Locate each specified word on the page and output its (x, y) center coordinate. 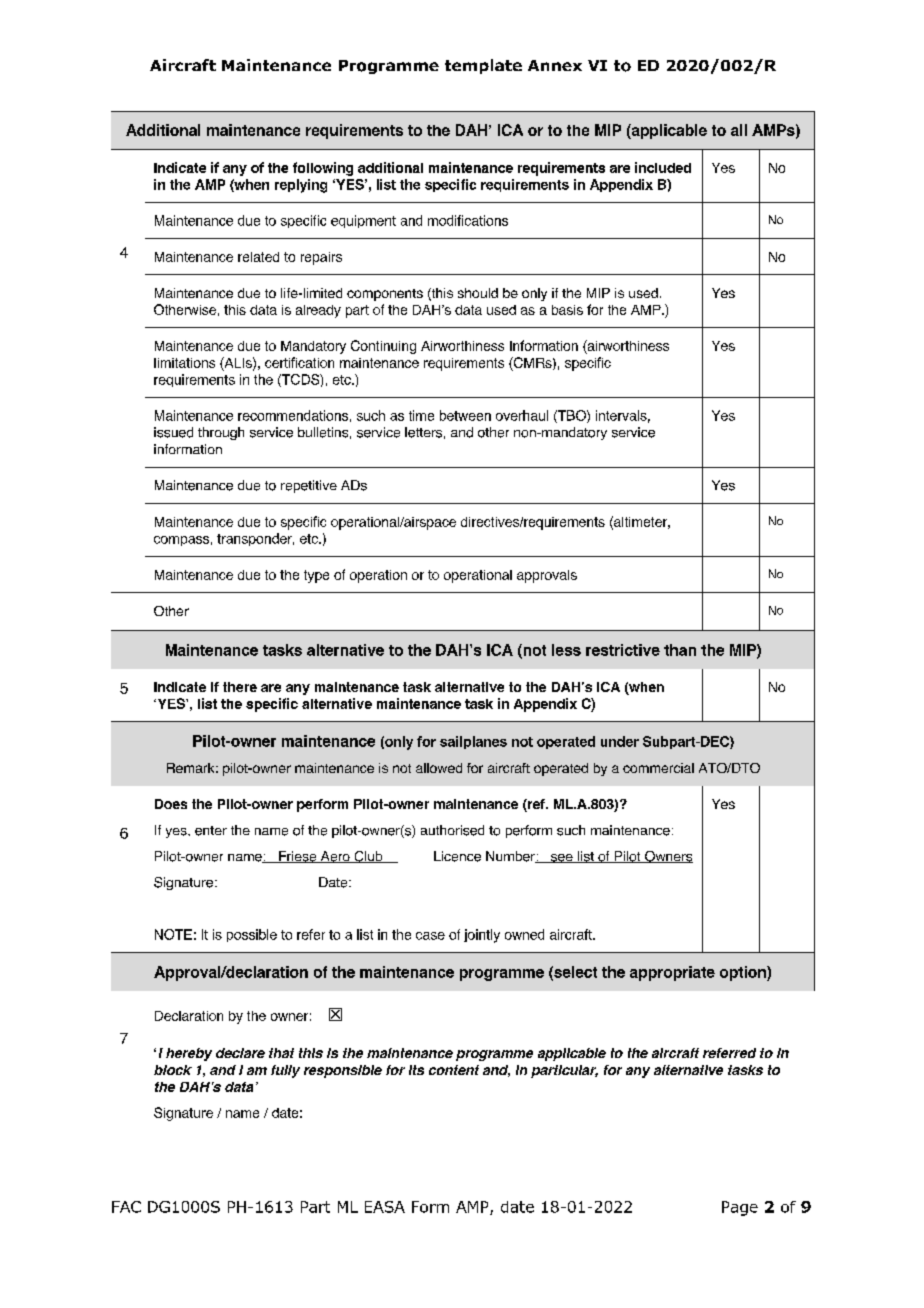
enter (211, 831)
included (663, 167)
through (221, 433)
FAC (126, 1207)
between (465, 415)
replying (301, 186)
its (416, 1070)
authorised (452, 830)
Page (740, 1208)
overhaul (522, 415)
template (483, 66)
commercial (658, 768)
